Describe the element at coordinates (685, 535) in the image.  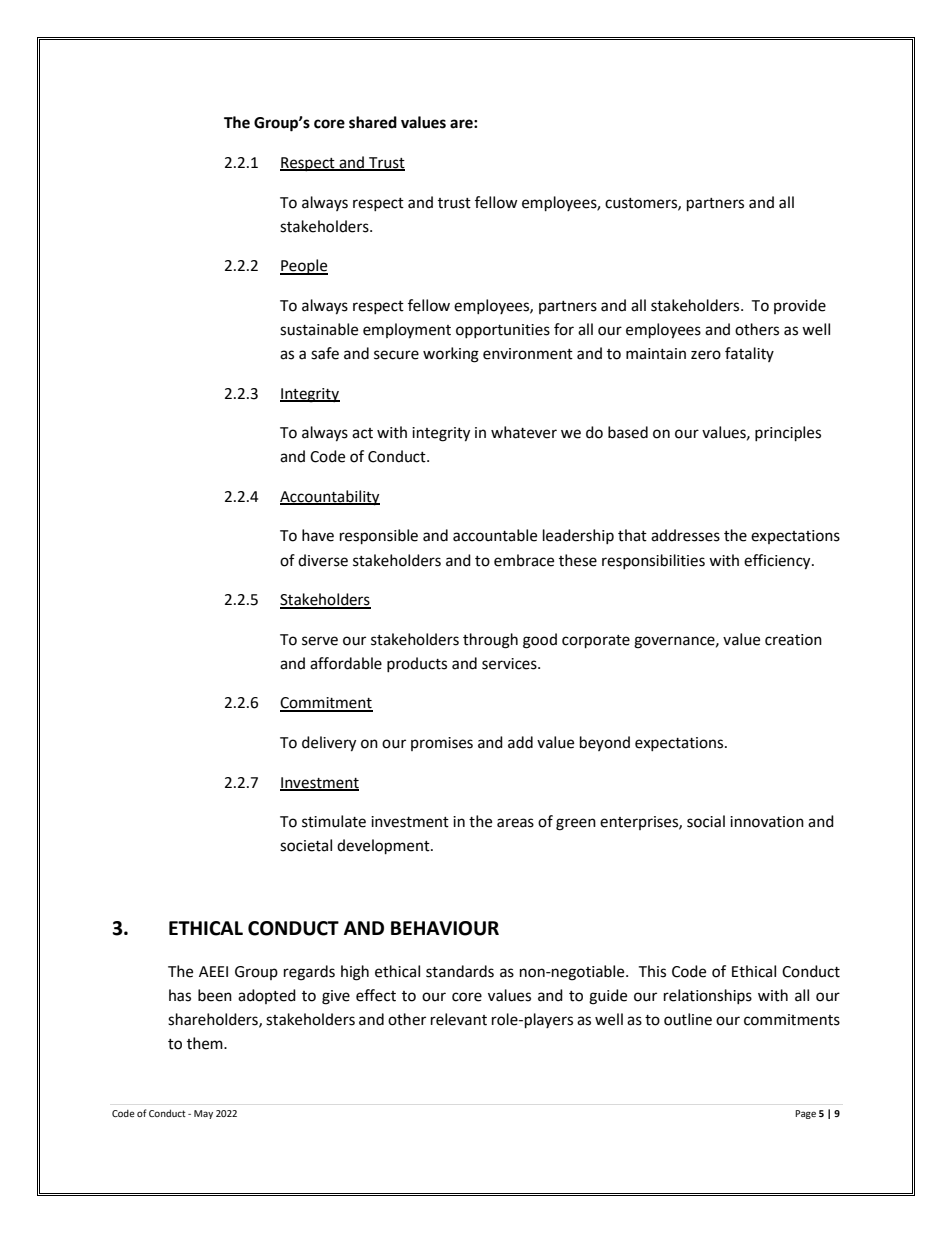
I see `addresses` at that location.
